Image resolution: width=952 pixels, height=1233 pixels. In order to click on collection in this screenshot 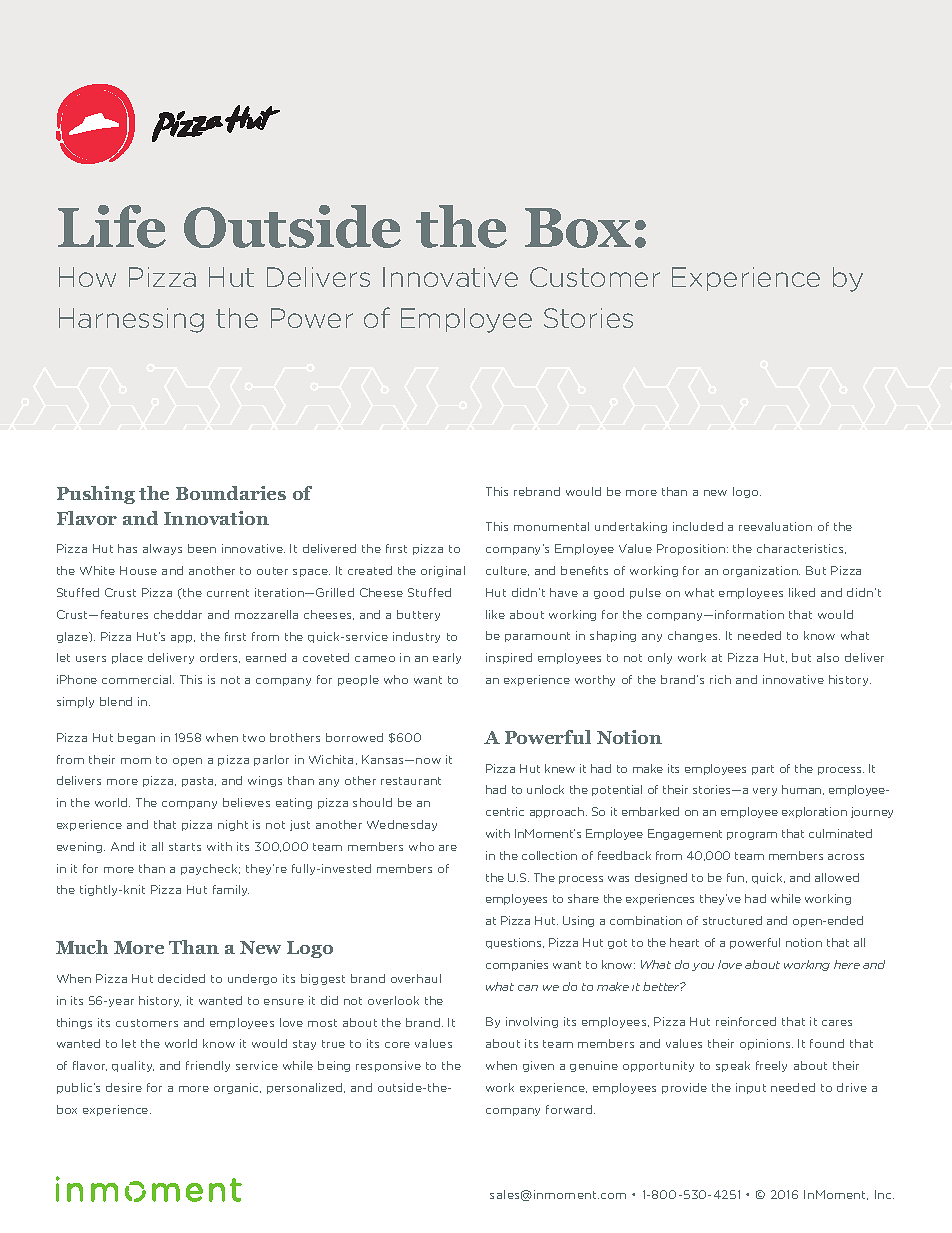, I will do `click(549, 855)`.
